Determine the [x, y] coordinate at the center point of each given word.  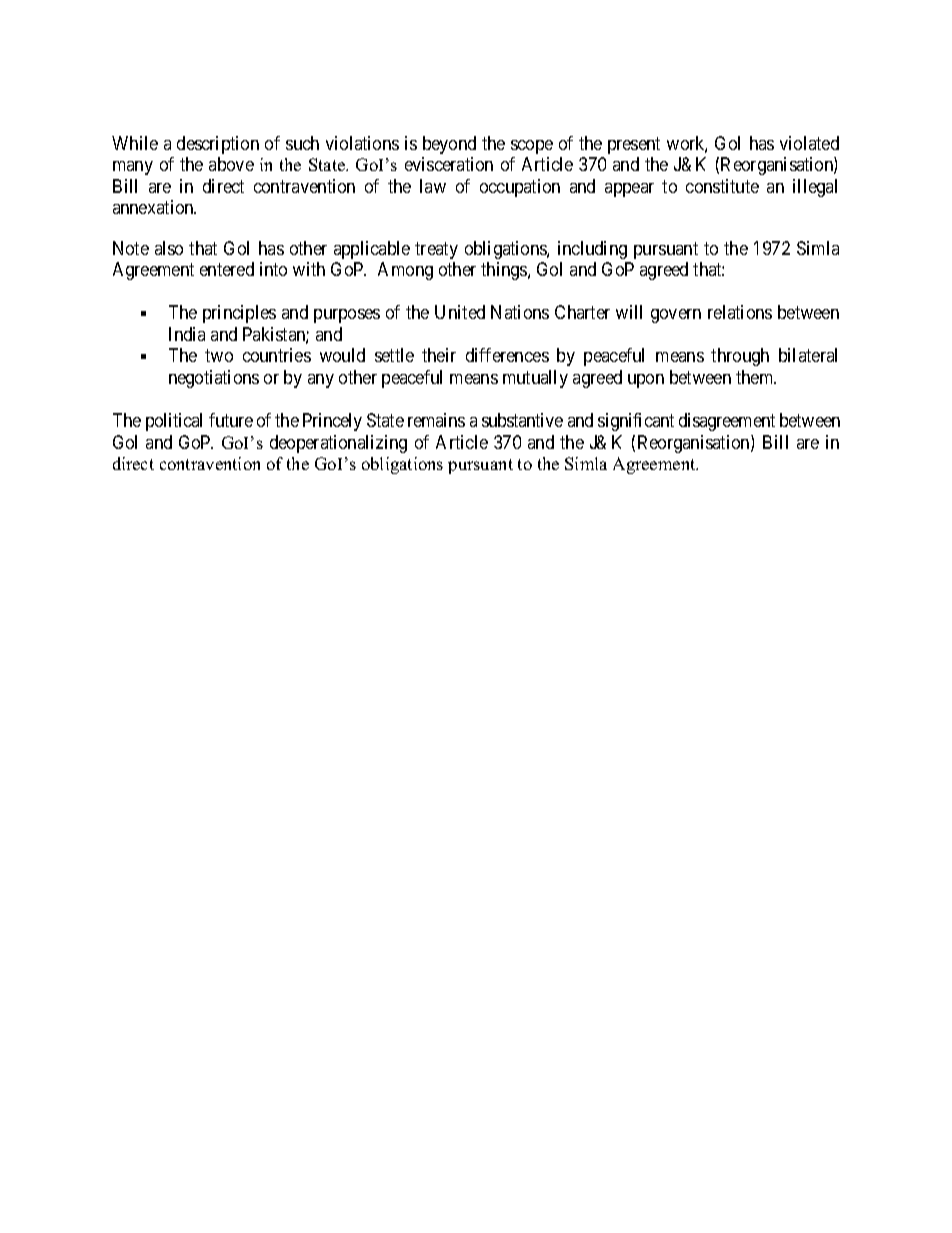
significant [636, 422]
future [231, 420]
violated [809, 143]
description [218, 145]
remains [436, 420]
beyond [449, 145]
